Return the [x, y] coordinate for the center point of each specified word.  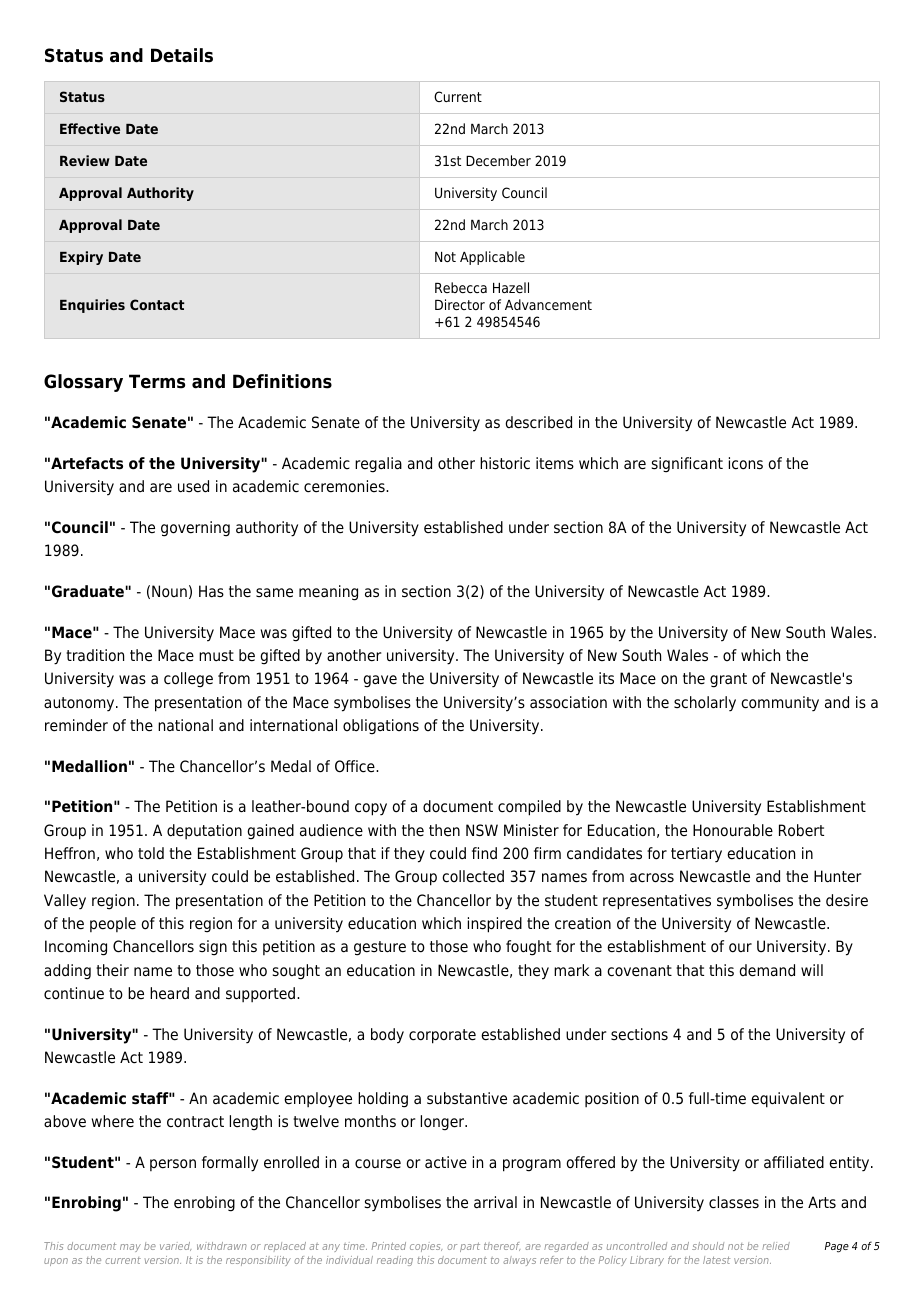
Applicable [492, 258]
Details [182, 55]
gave [380, 681]
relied [776, 1246]
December [498, 160]
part [470, 1247]
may [130, 1248]
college [188, 680]
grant [728, 680]
